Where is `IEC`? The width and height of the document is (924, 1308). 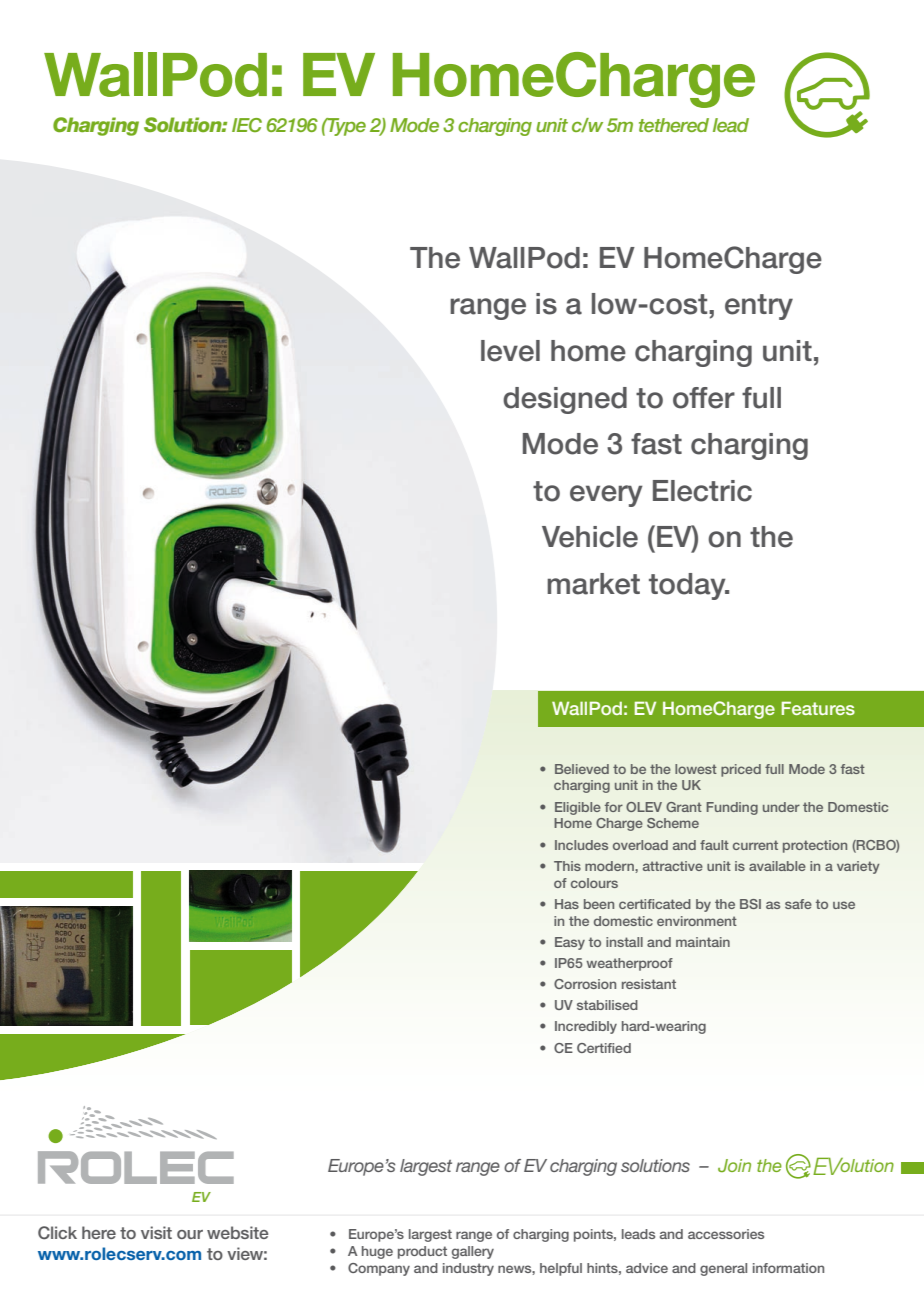
IEC is located at coordinates (247, 125).
